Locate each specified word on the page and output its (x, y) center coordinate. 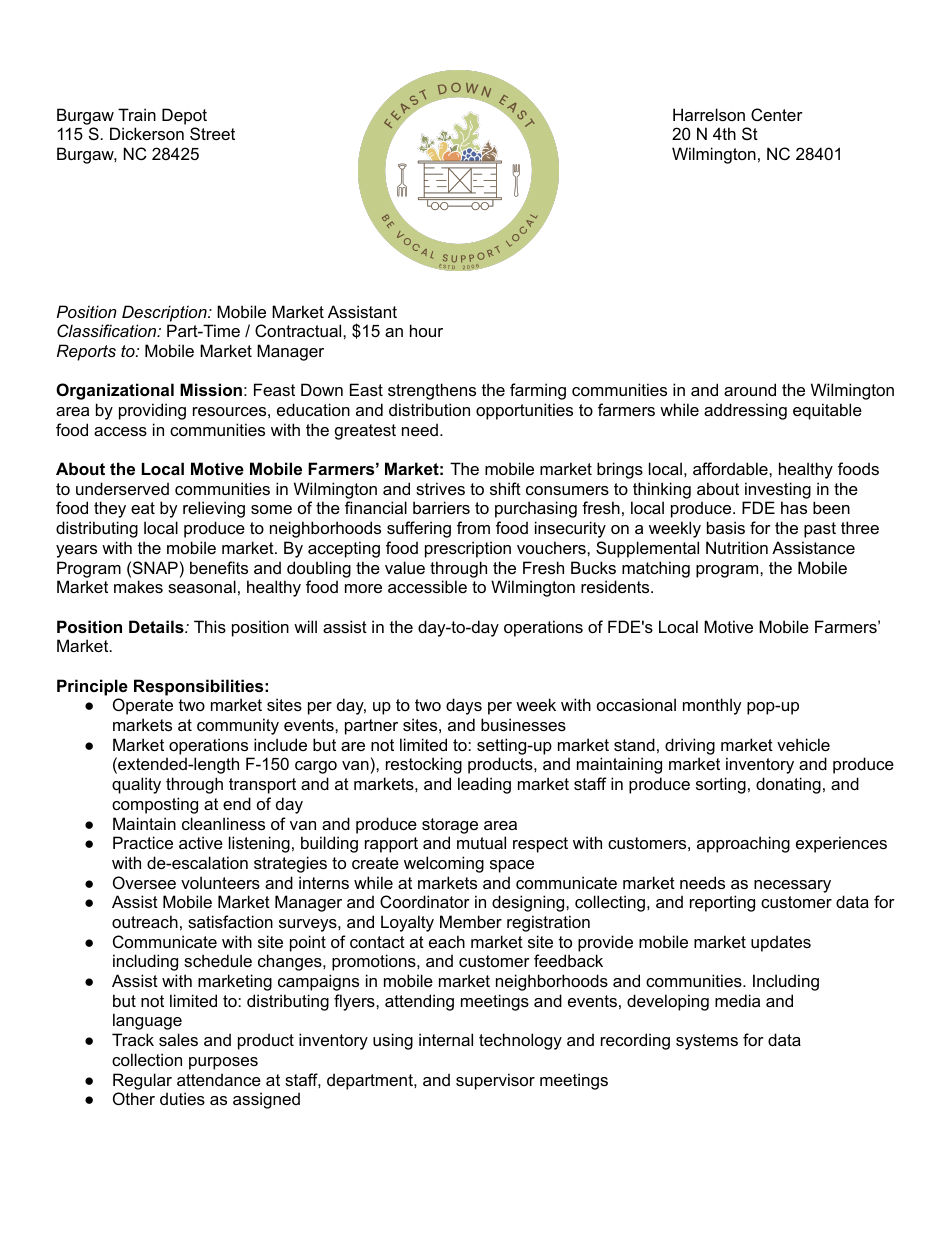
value (405, 567)
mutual (481, 842)
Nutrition (737, 547)
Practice (143, 842)
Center (777, 114)
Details (157, 626)
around (750, 389)
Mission (211, 389)
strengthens (432, 391)
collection (147, 1059)
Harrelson (709, 114)
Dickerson (147, 133)
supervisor (495, 1081)
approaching (743, 844)
